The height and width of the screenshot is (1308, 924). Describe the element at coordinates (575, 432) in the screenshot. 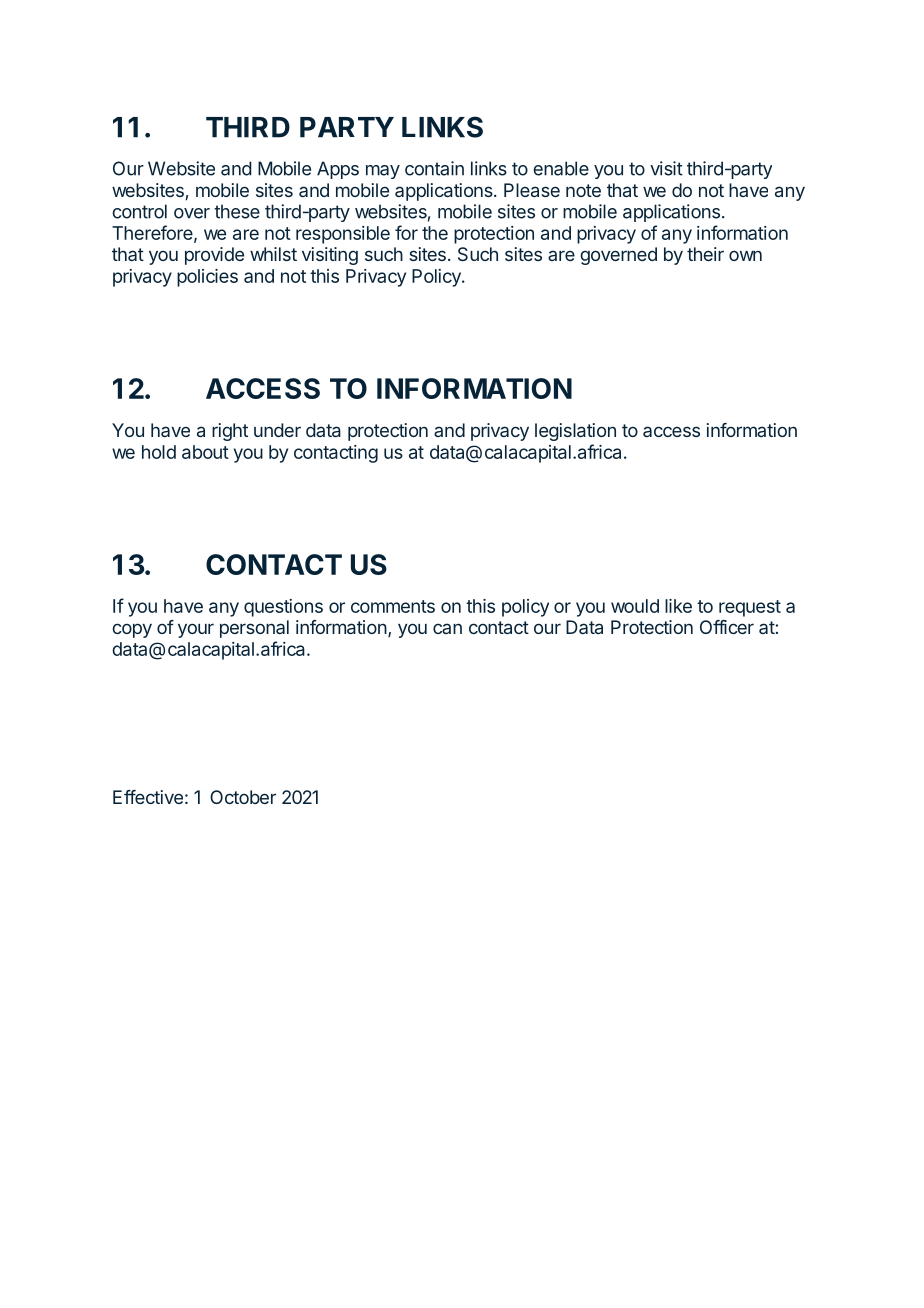

I see `legislation` at that location.
